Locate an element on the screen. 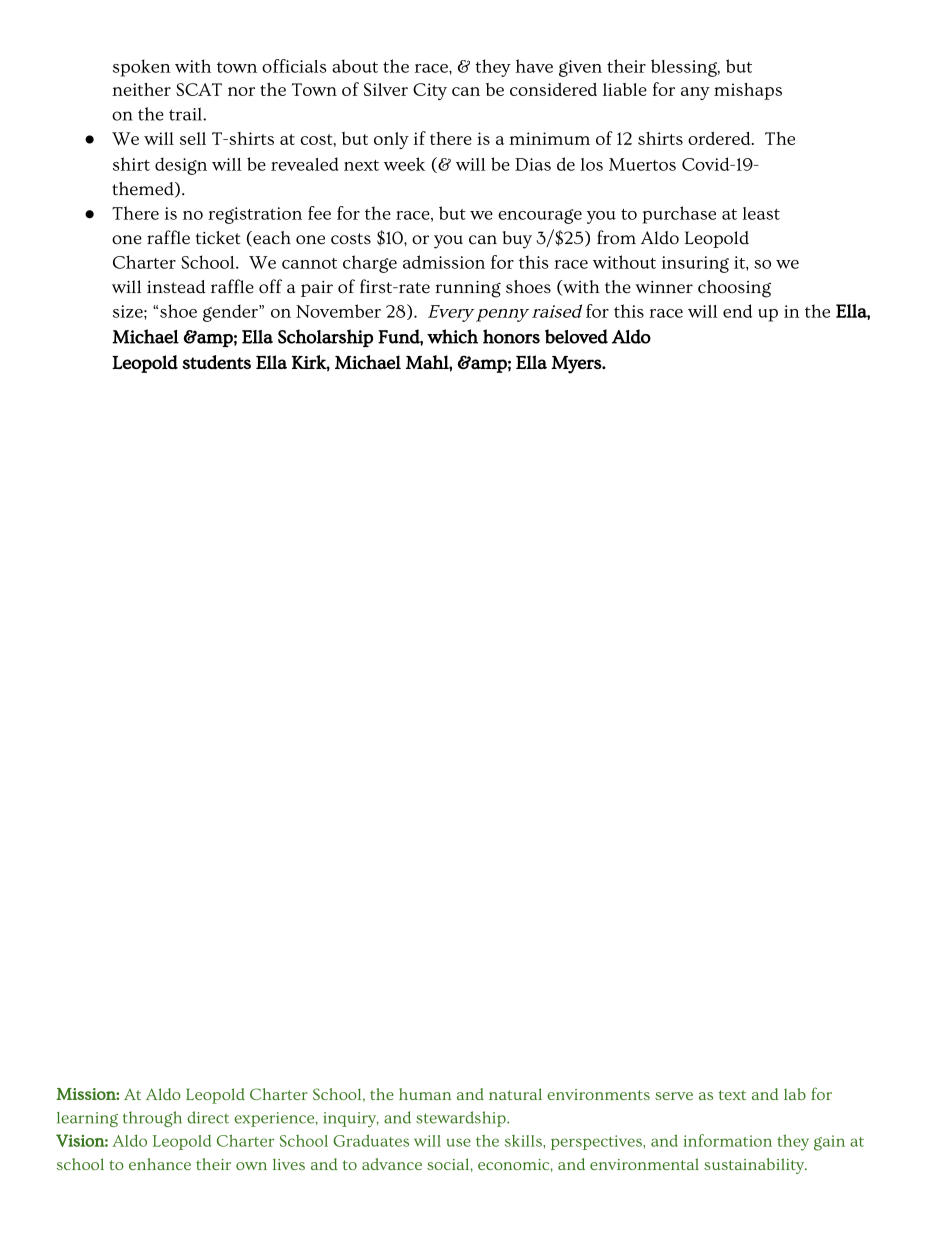  use is located at coordinates (458, 1142).
